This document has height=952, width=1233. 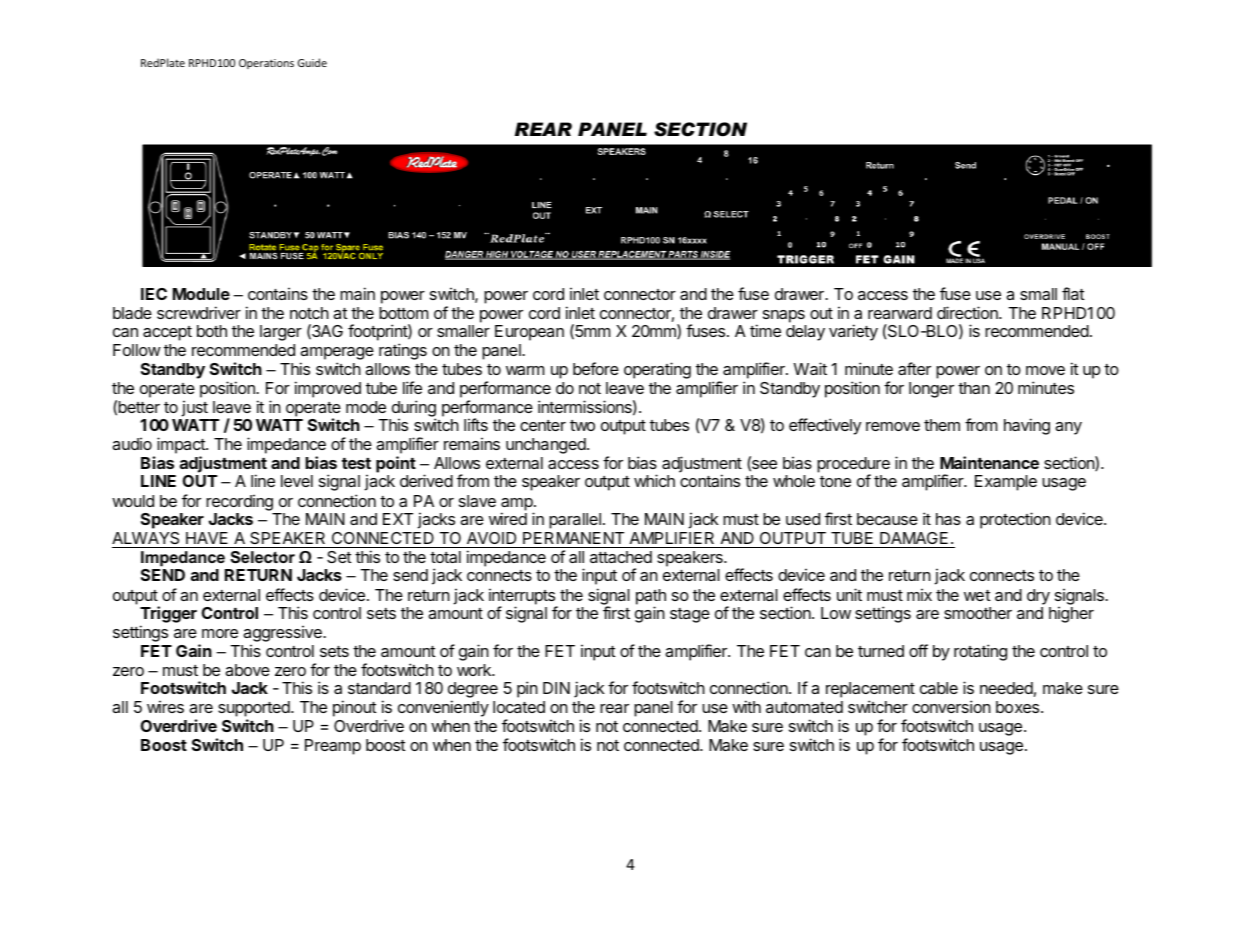 What do you see at coordinates (1073, 293) in the document?
I see `flat` at bounding box center [1073, 293].
